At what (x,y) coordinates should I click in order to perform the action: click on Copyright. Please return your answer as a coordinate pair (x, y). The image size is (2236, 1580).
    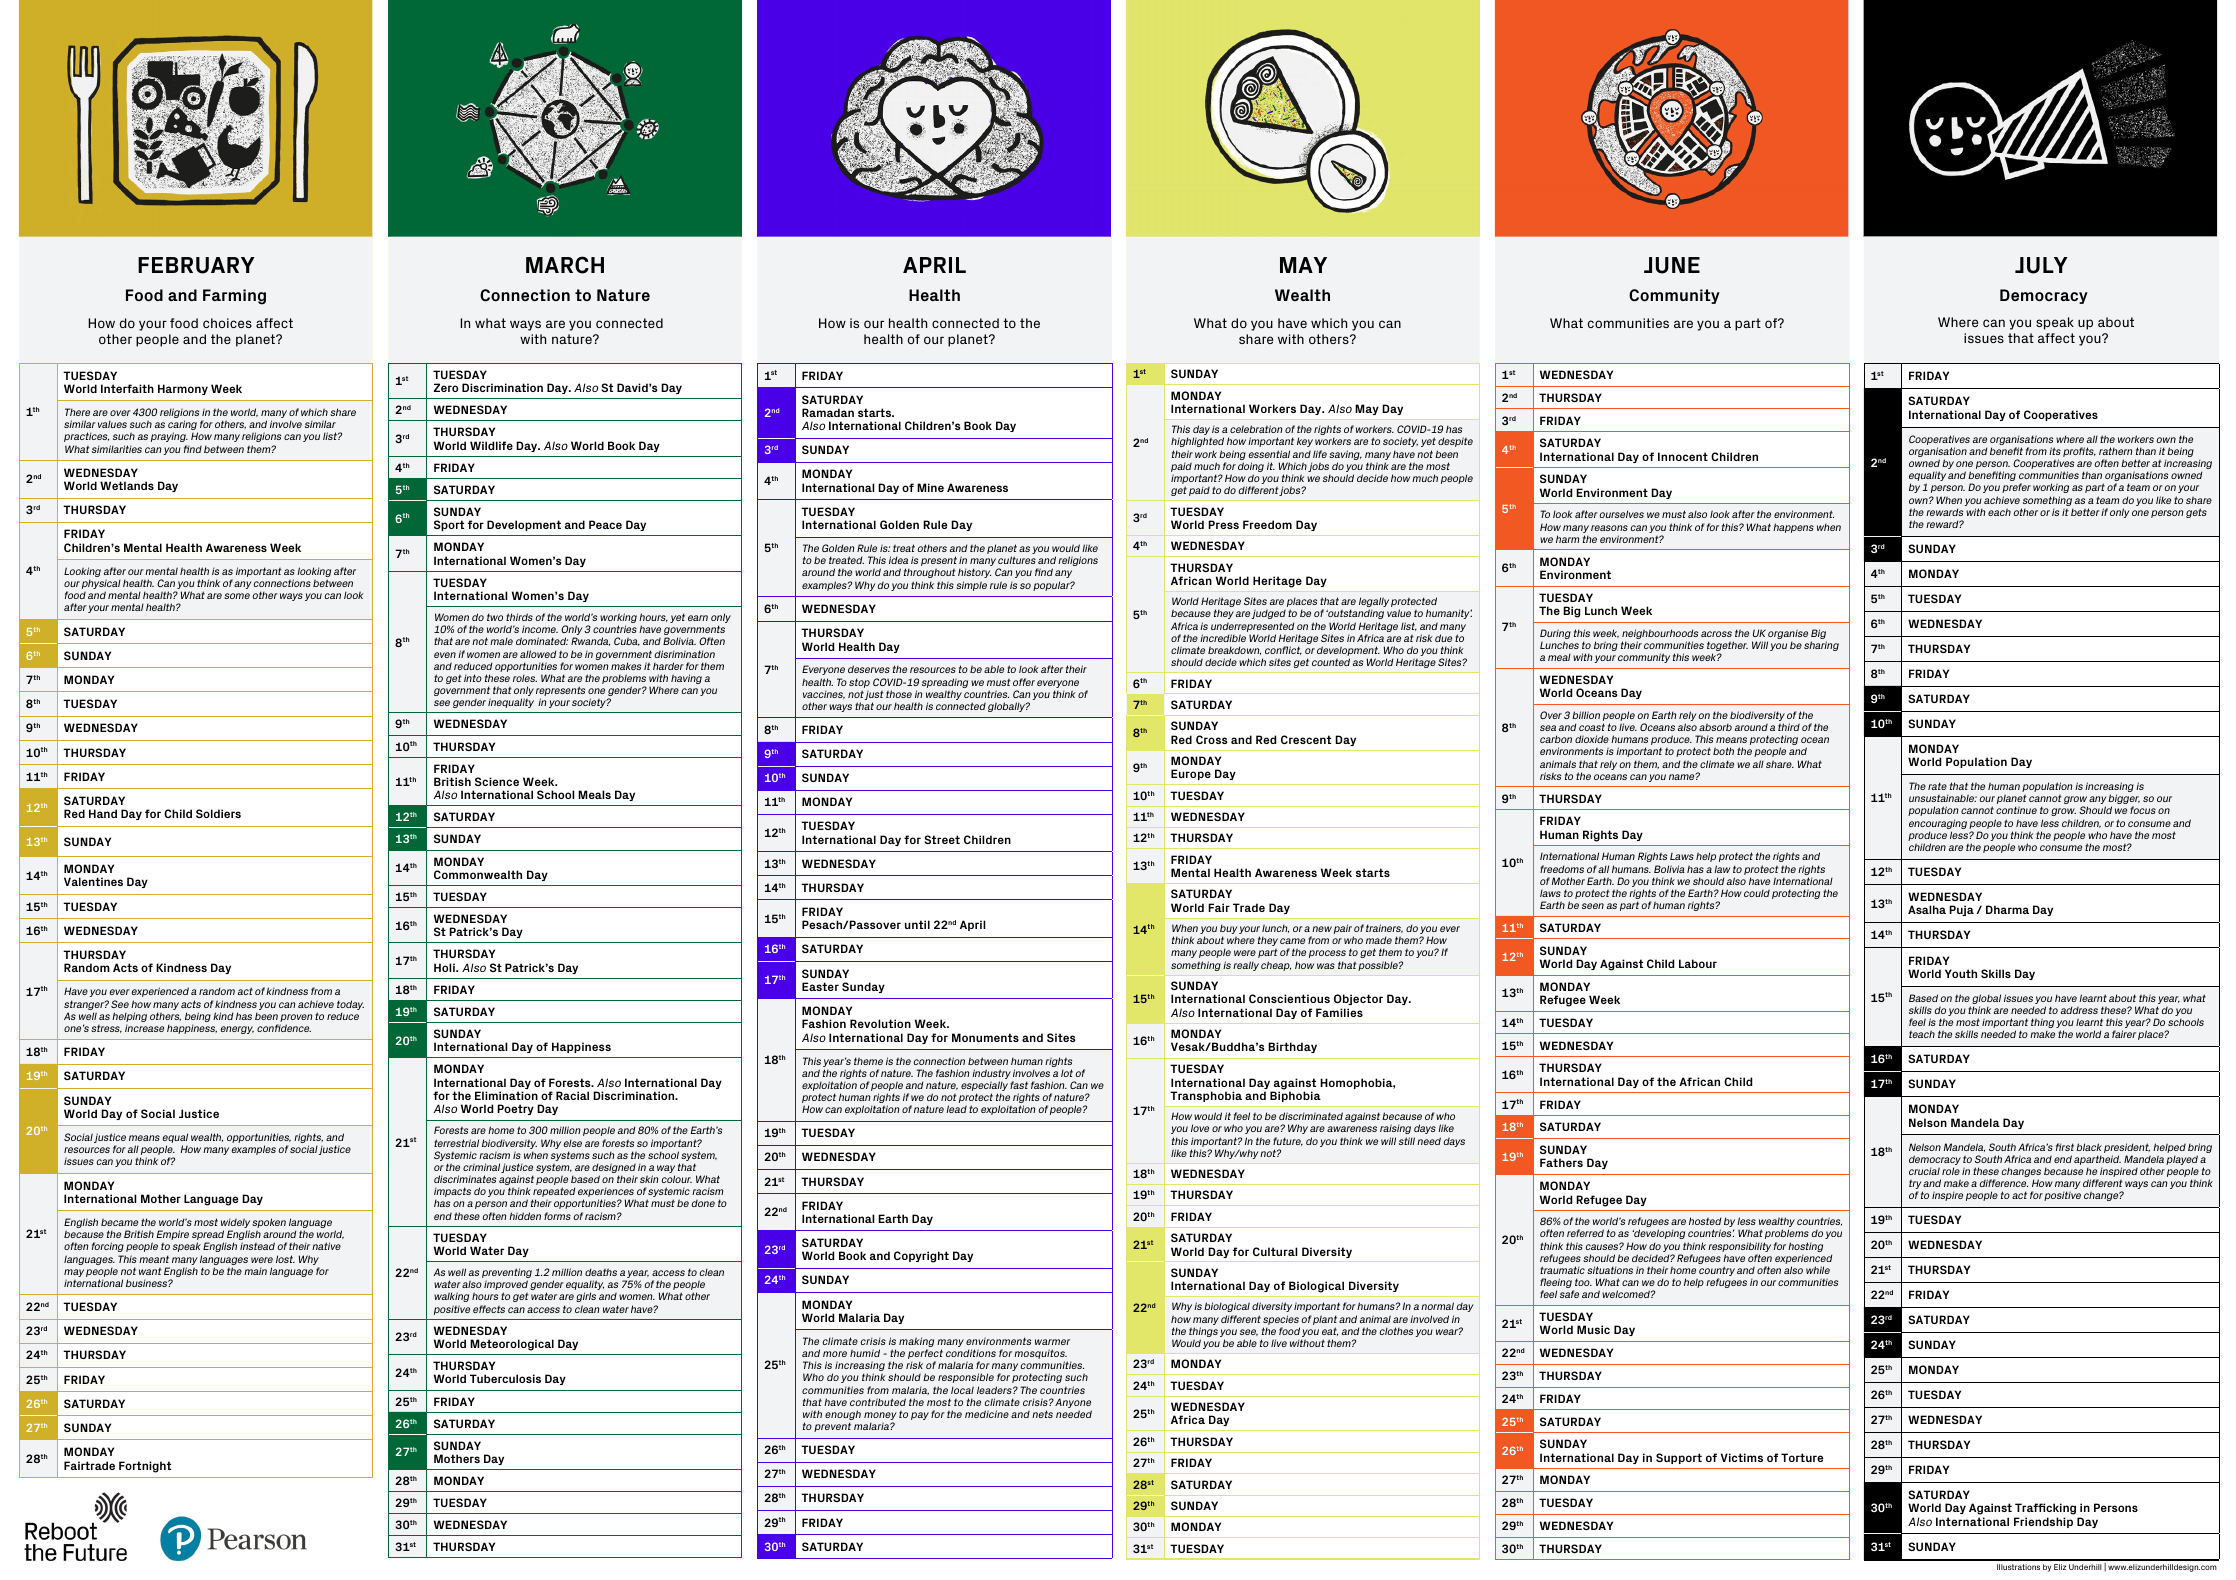
    Looking at the image, I should click on (921, 1257).
